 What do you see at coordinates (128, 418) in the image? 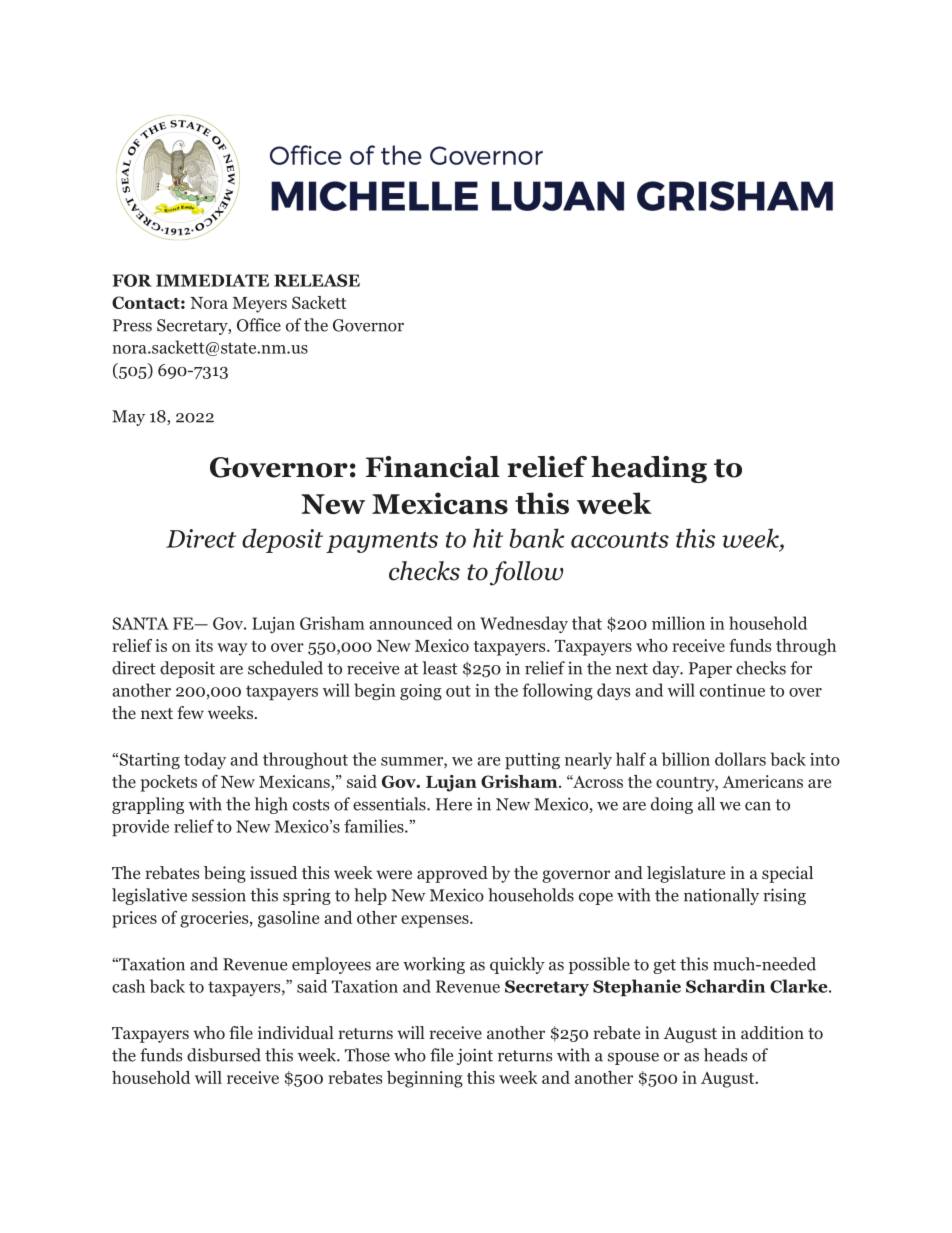
I see `May` at bounding box center [128, 418].
